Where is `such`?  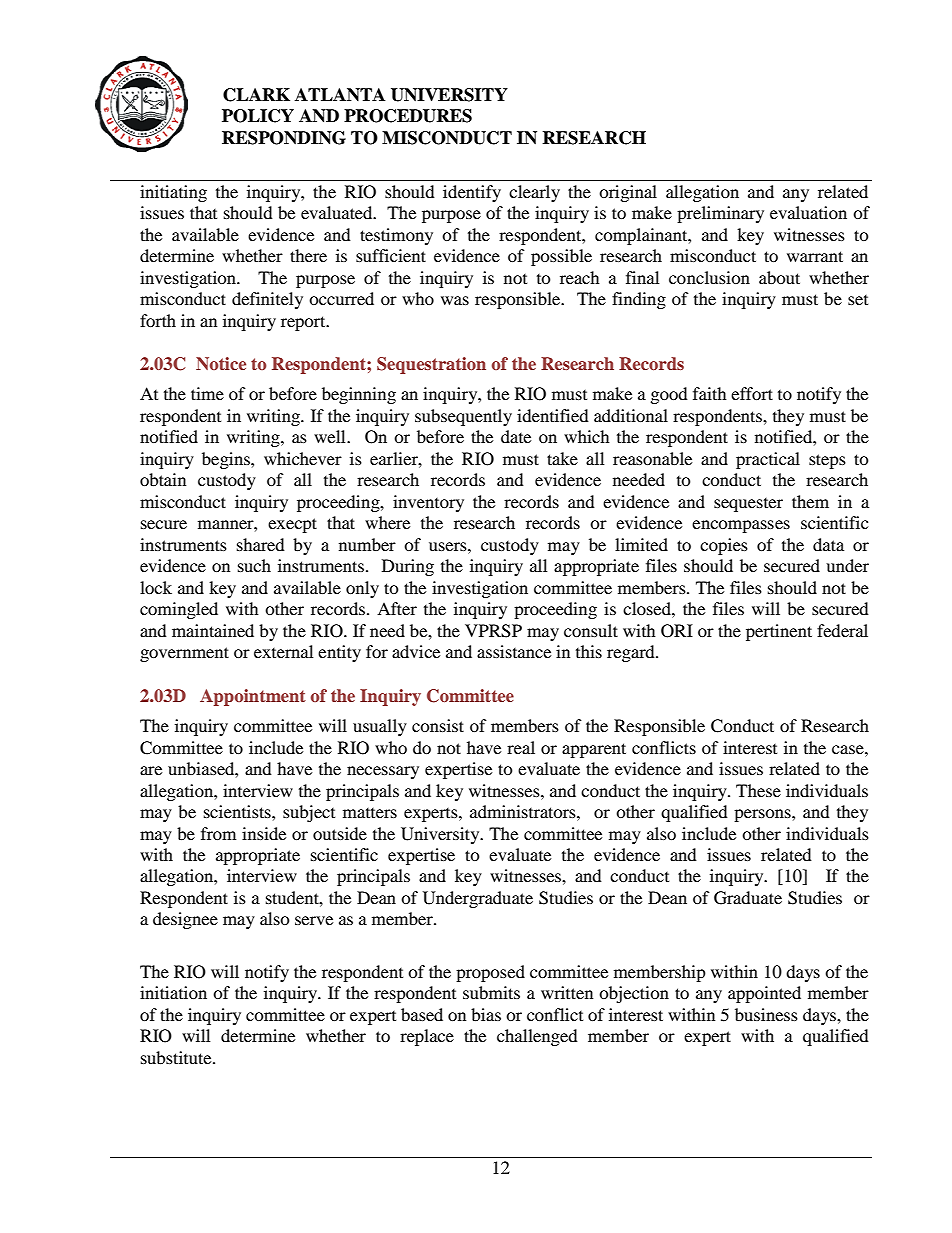 such is located at coordinates (254, 565).
